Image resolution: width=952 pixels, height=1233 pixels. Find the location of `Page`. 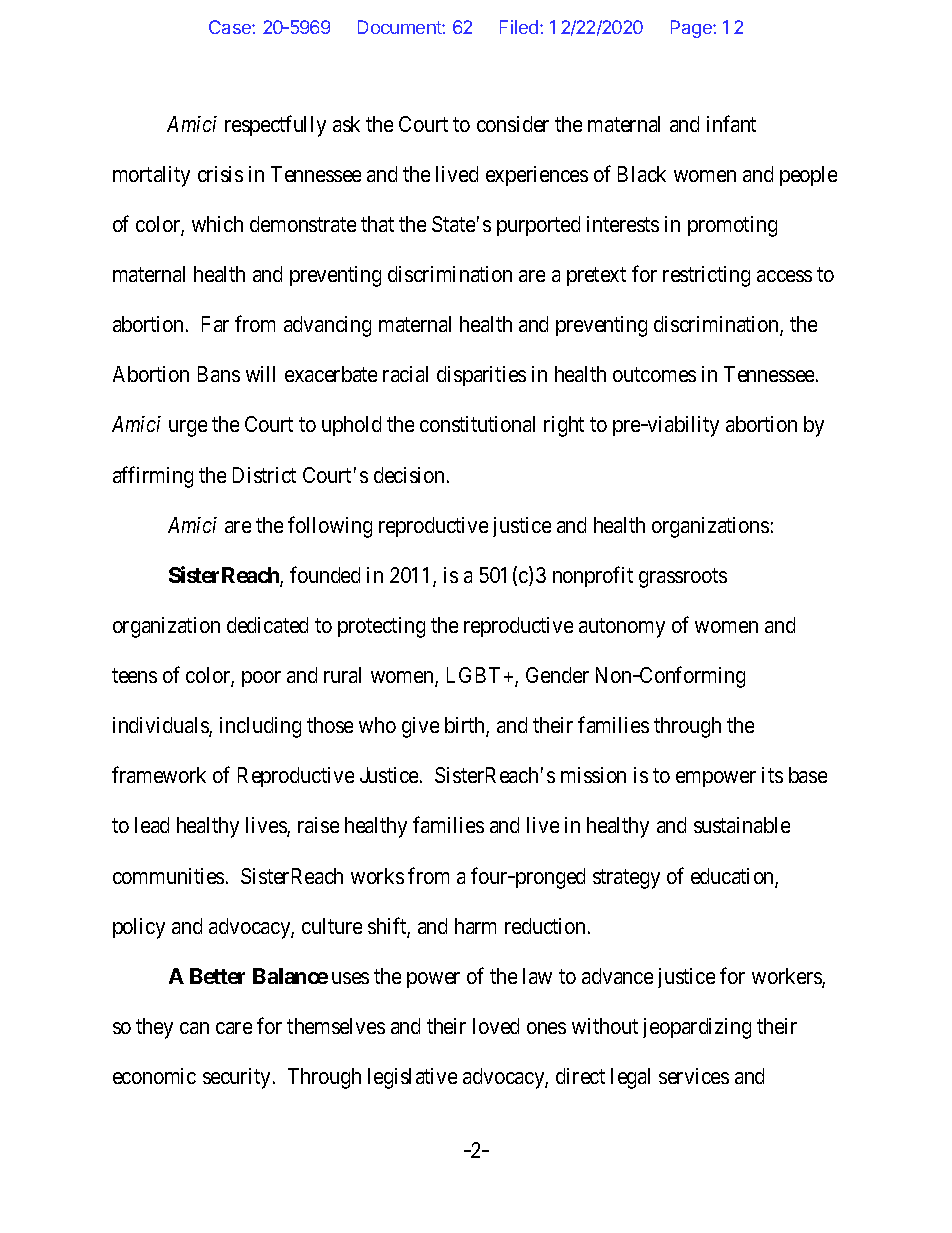

Page is located at coordinates (692, 29).
